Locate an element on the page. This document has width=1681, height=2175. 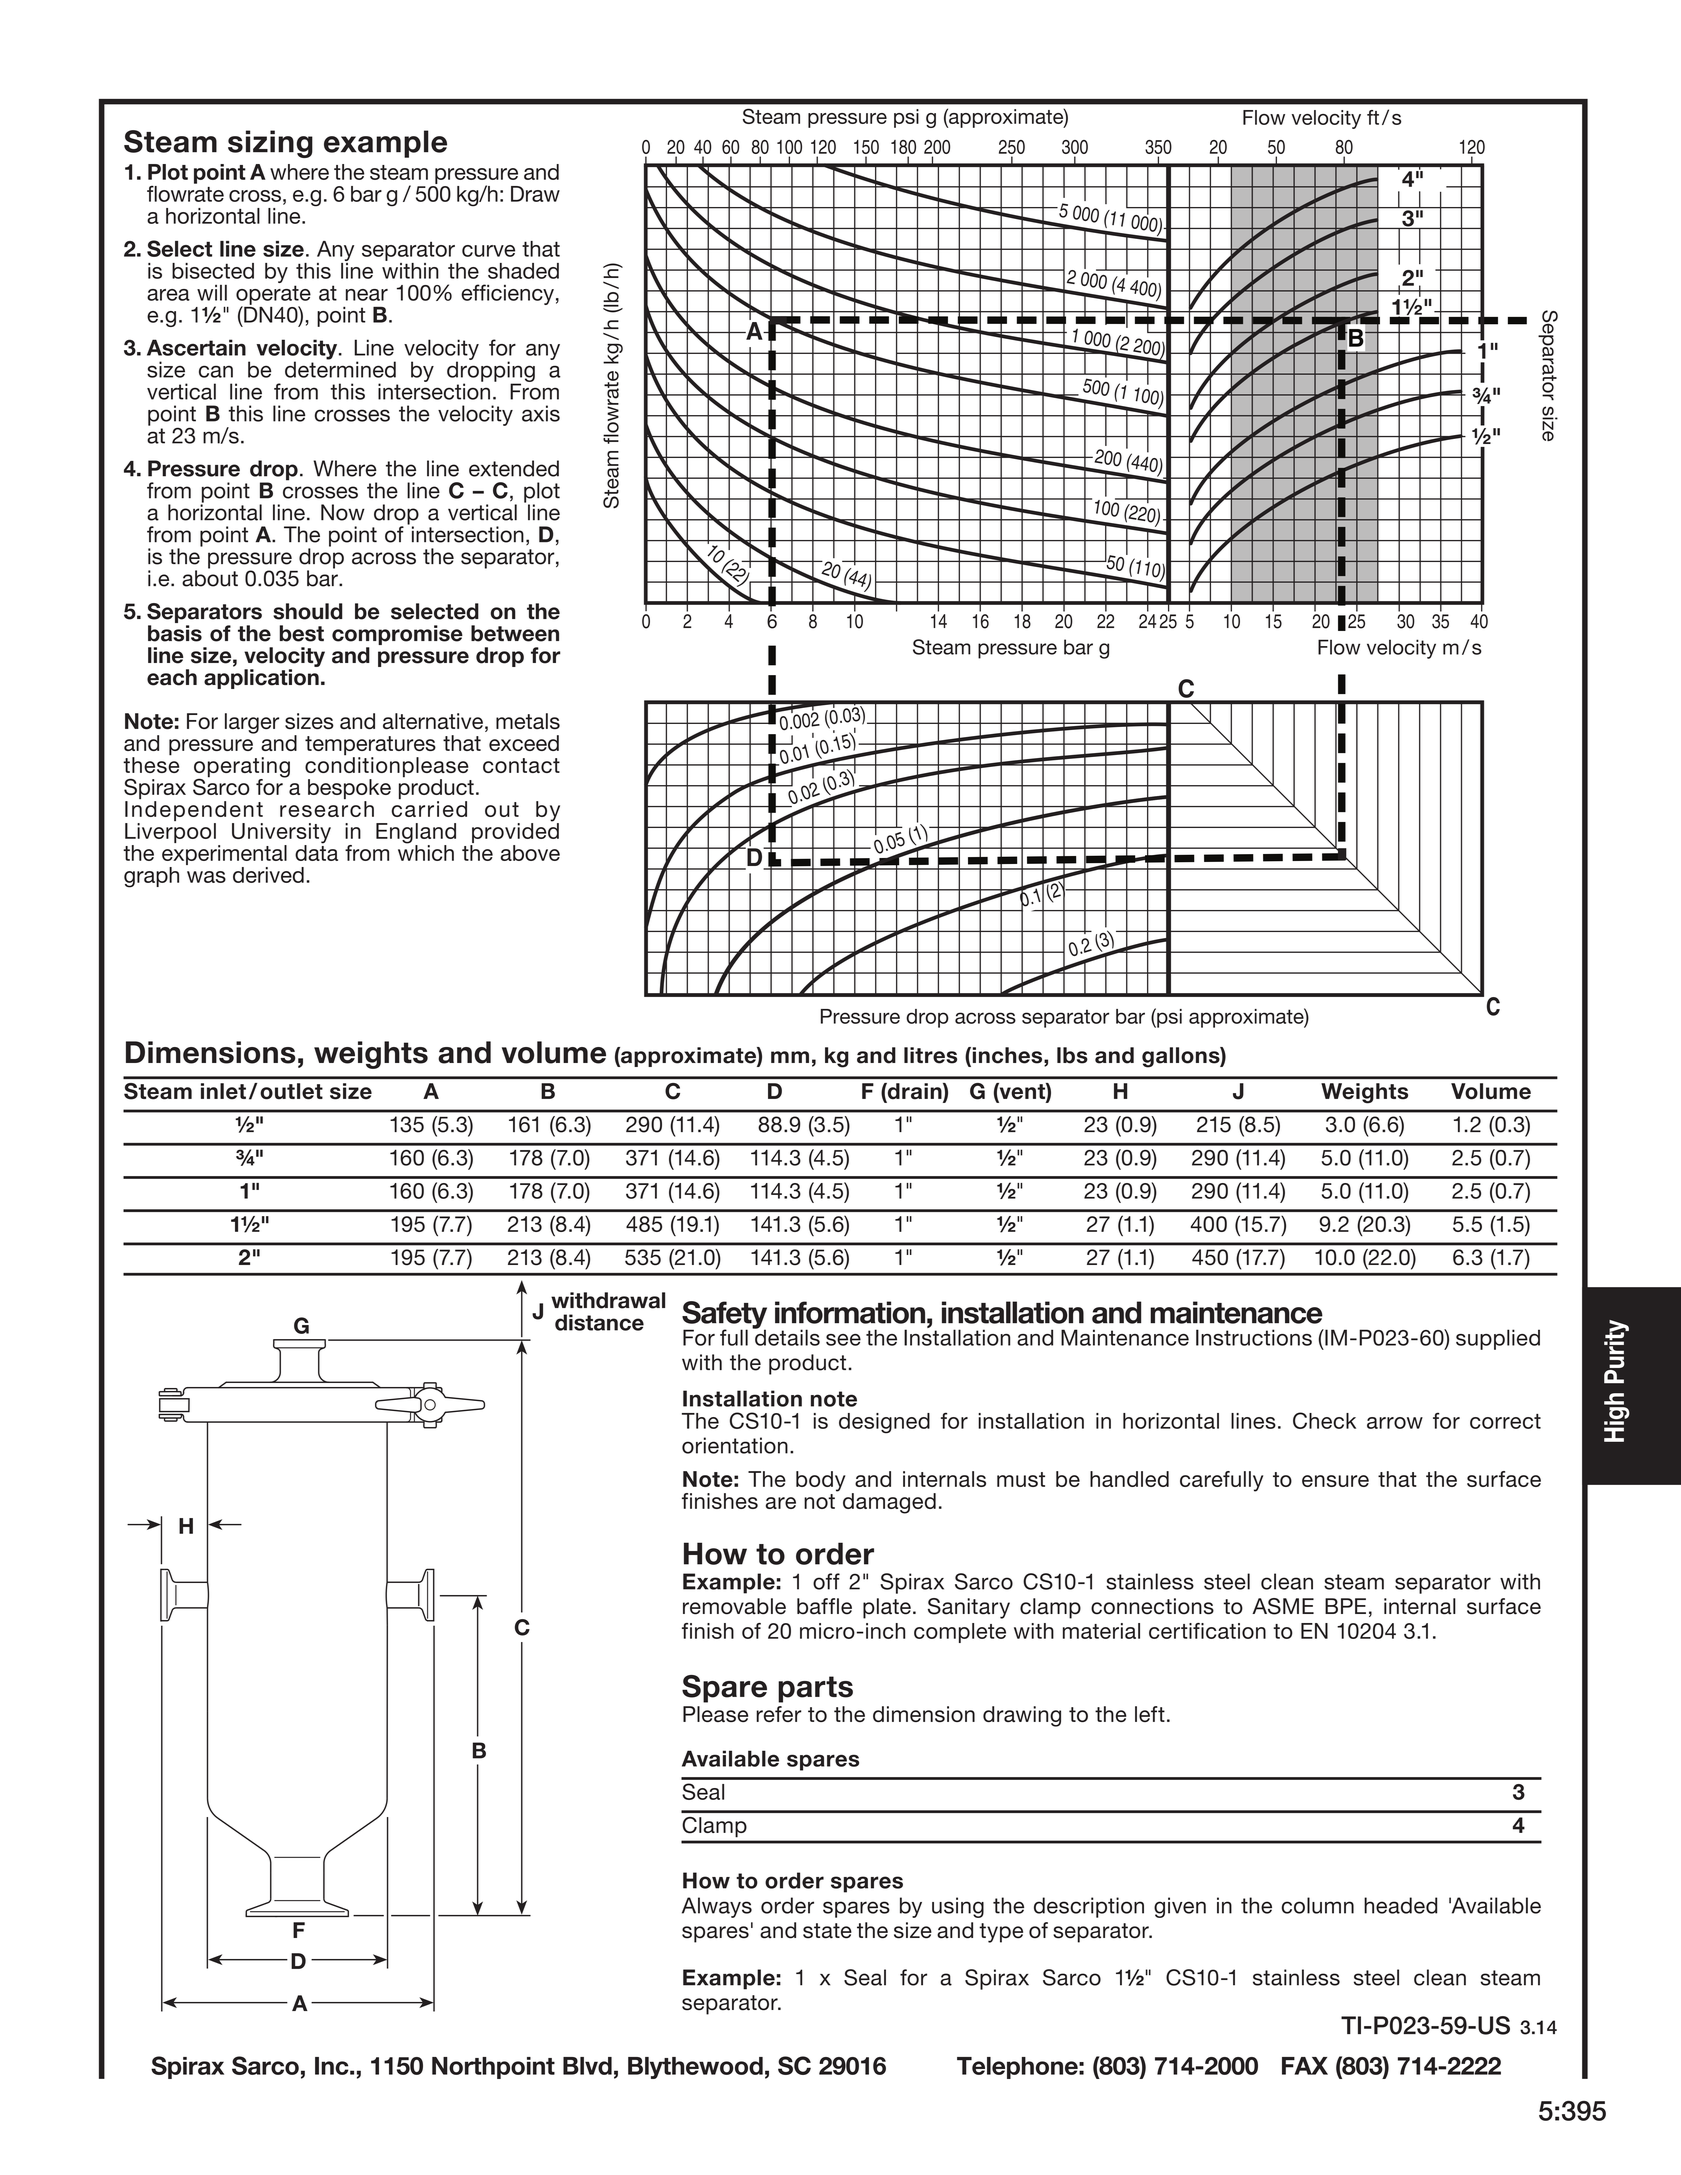
between is located at coordinates (515, 633).
